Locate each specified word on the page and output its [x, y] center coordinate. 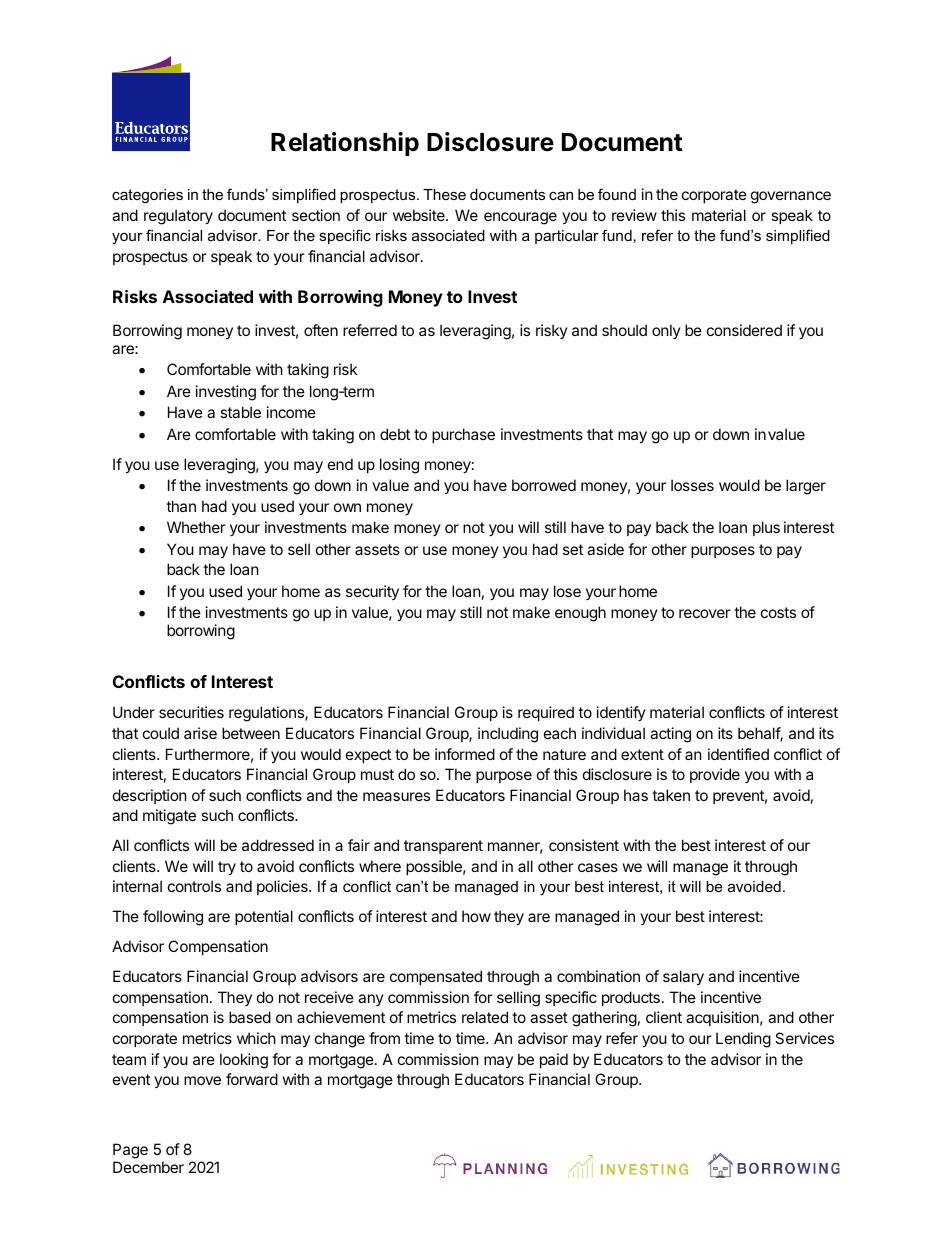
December [148, 1167]
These [444, 194]
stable [240, 412]
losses [692, 485]
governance [791, 197]
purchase [463, 435]
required [546, 713]
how [476, 916]
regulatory [178, 217]
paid [554, 1060]
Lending [743, 1040]
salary [683, 977]
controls [194, 886]
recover [705, 613]
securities [191, 712]
